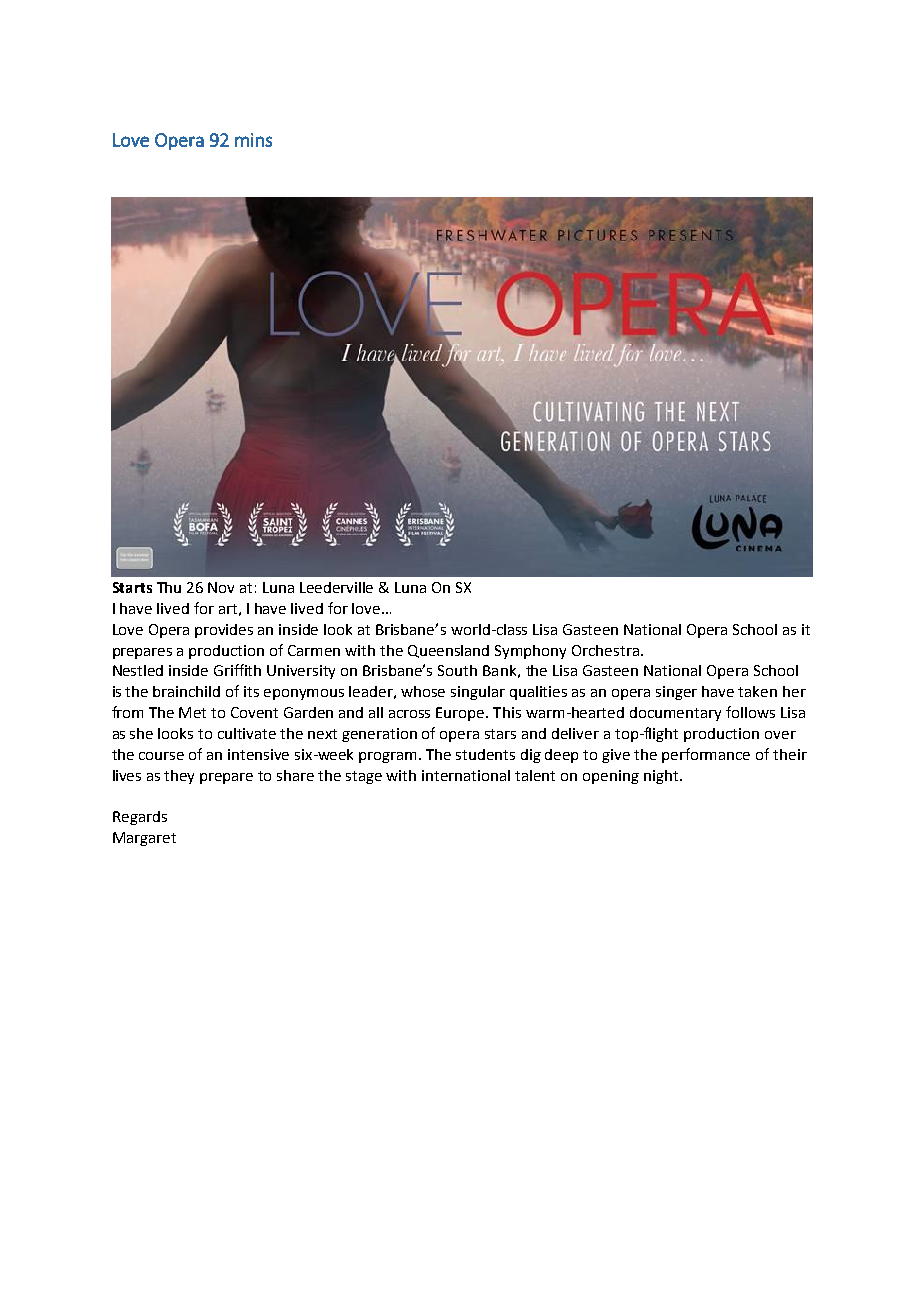  I want to click on taken, so click(757, 691).
